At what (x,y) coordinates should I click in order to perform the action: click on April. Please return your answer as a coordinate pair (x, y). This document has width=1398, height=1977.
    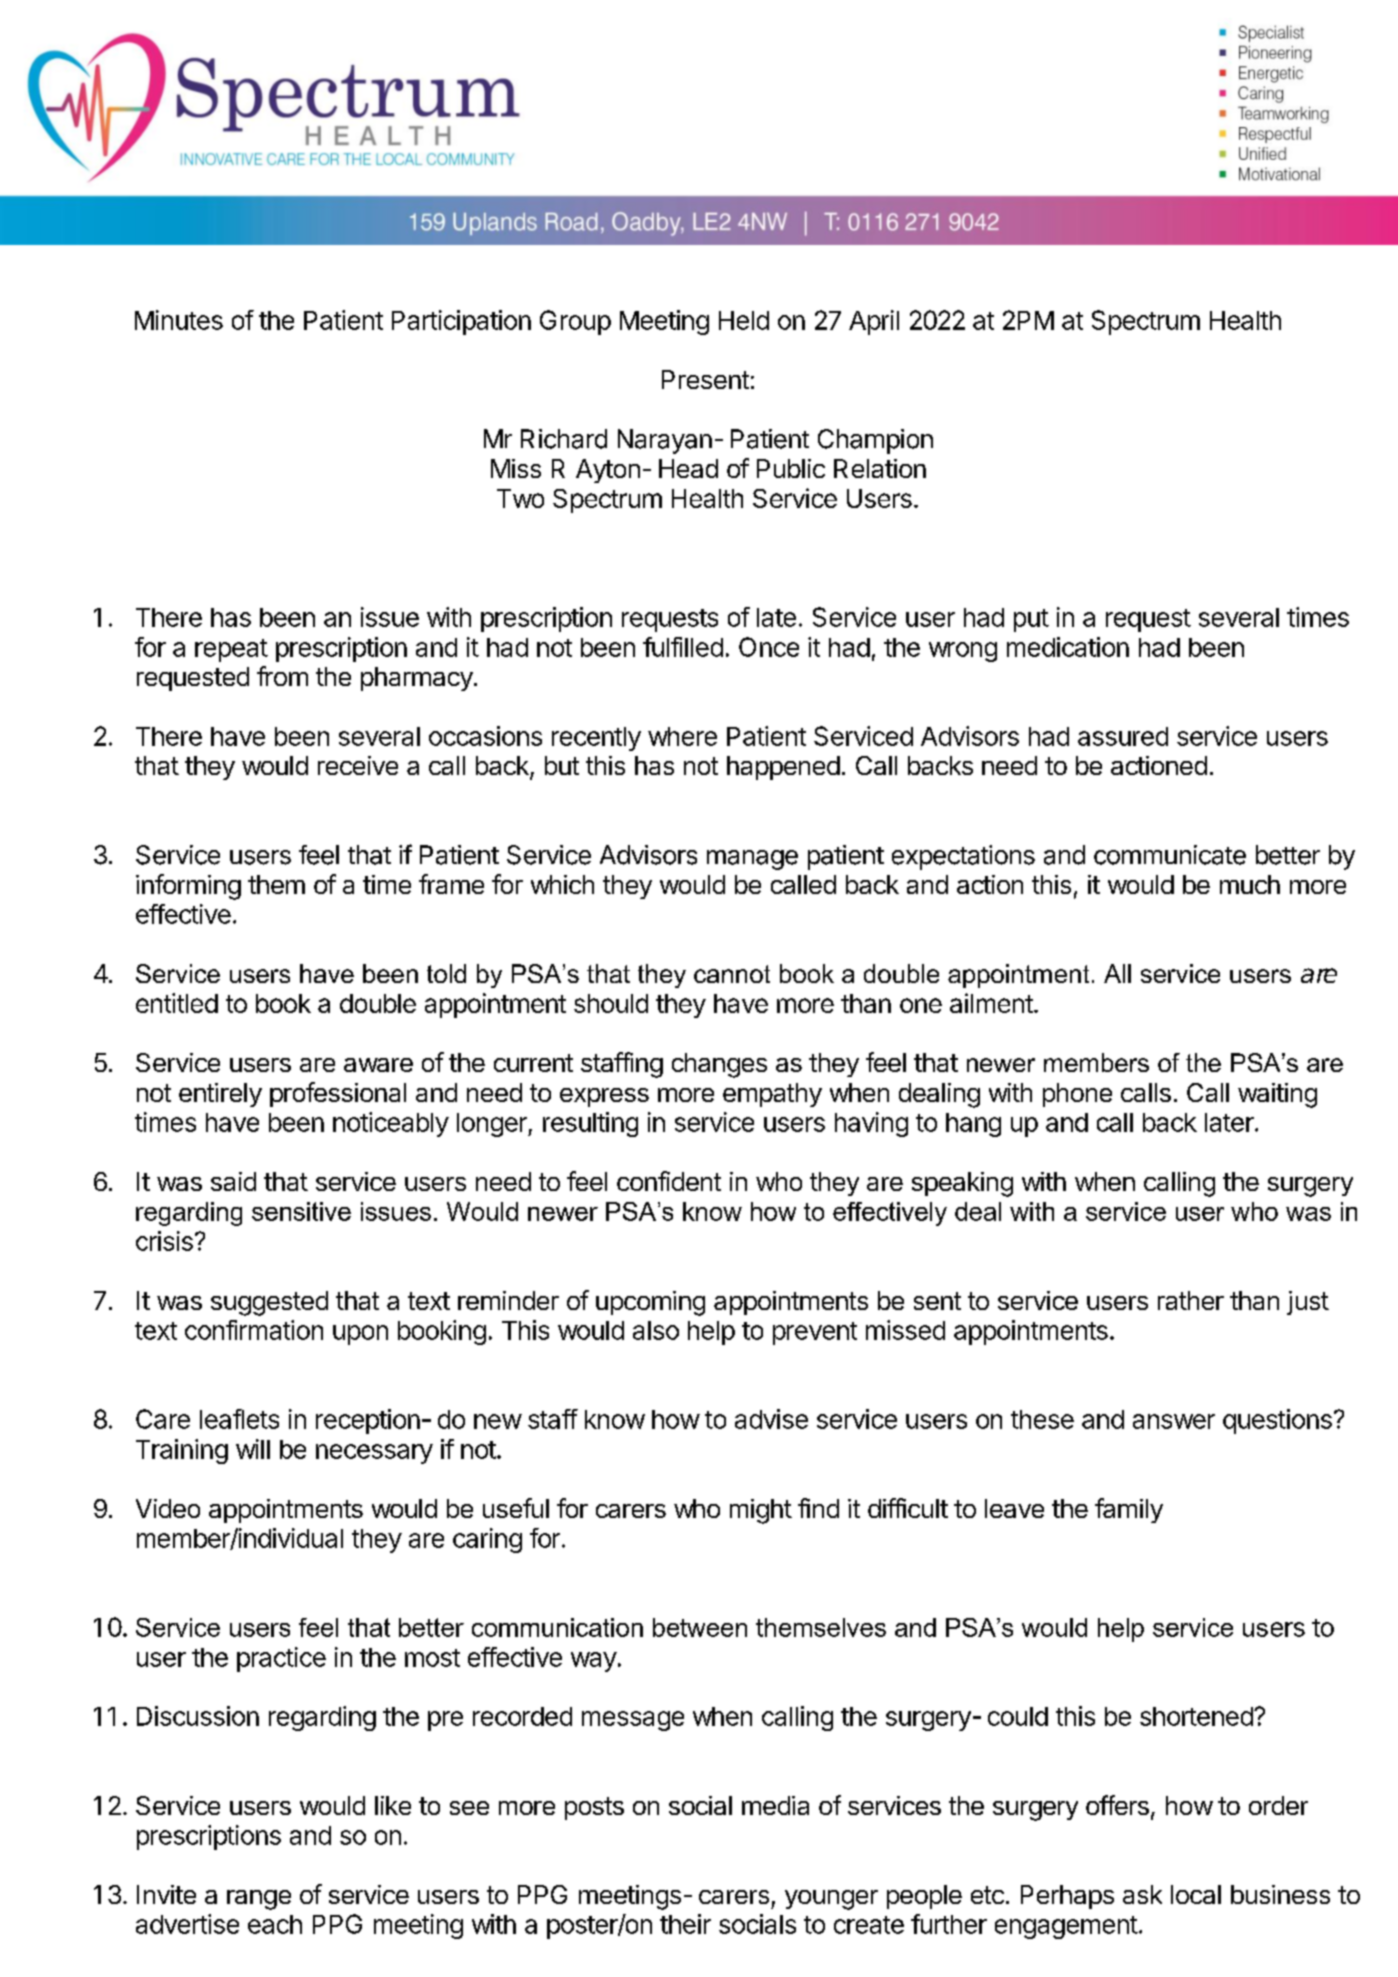
    Looking at the image, I should click on (874, 322).
